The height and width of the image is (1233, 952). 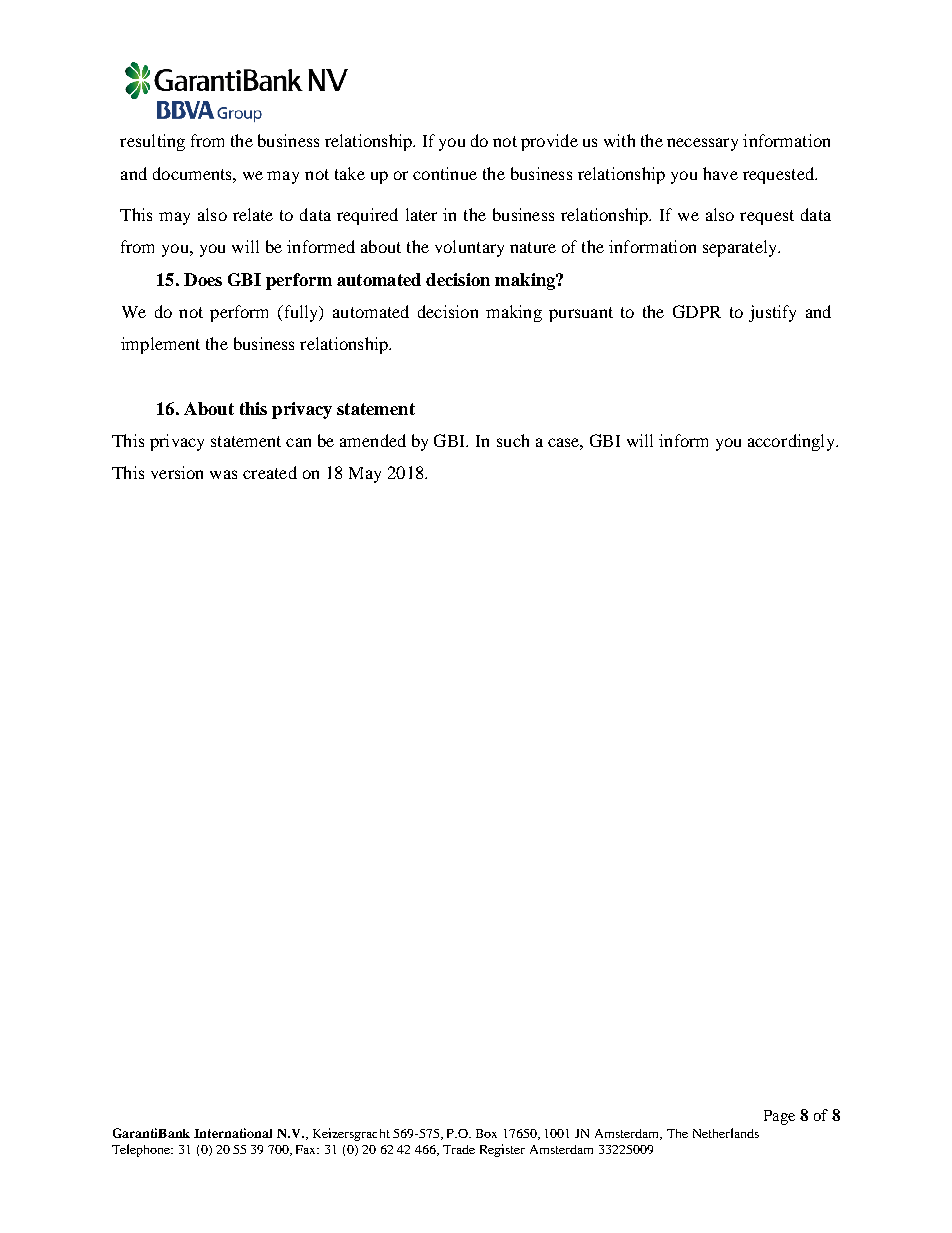 What do you see at coordinates (445, 173) in the image?
I see `continue` at bounding box center [445, 173].
